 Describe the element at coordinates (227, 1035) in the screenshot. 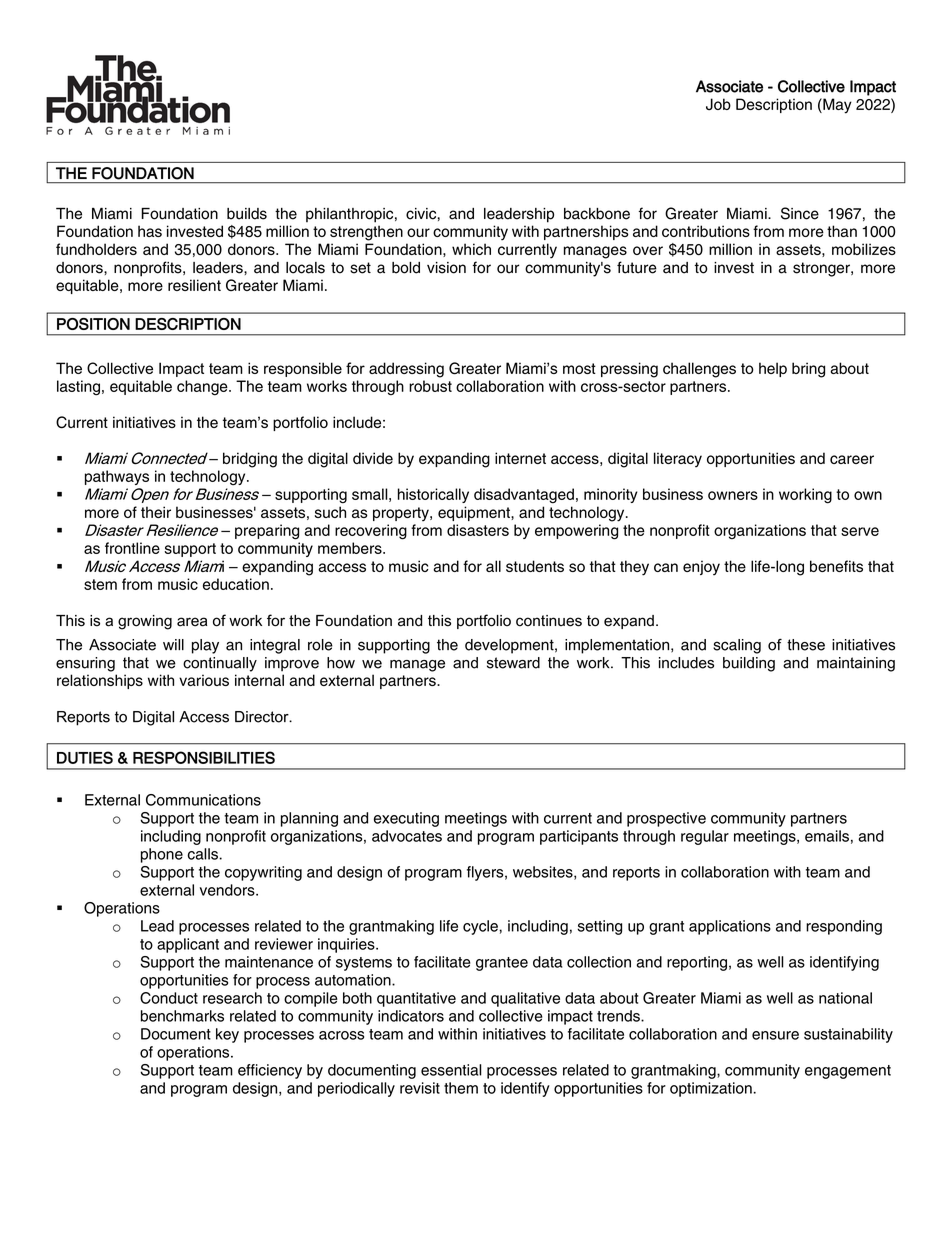

I see `key` at that location.
